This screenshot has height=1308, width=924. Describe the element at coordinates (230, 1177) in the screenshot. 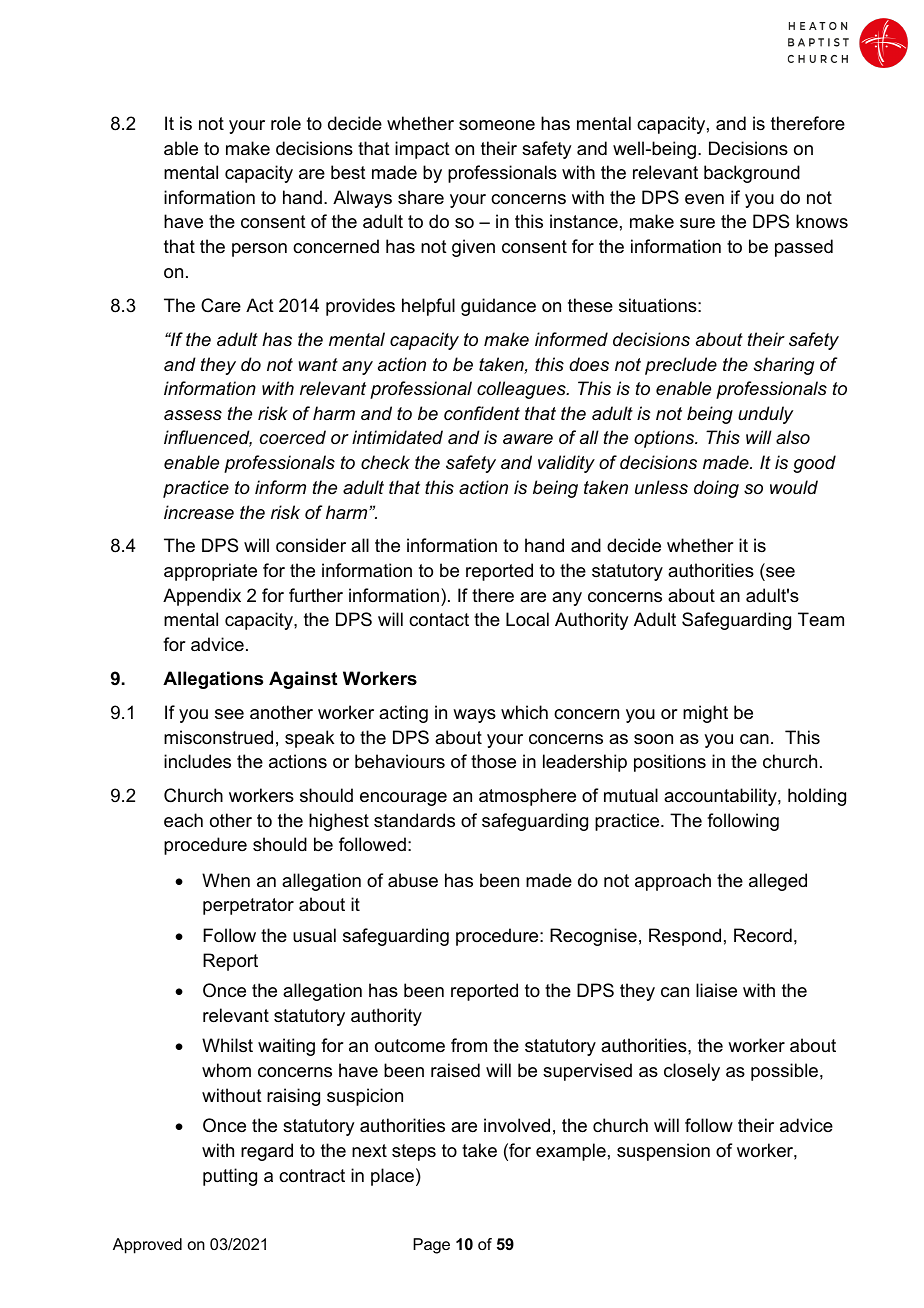

I see `putting` at that location.
